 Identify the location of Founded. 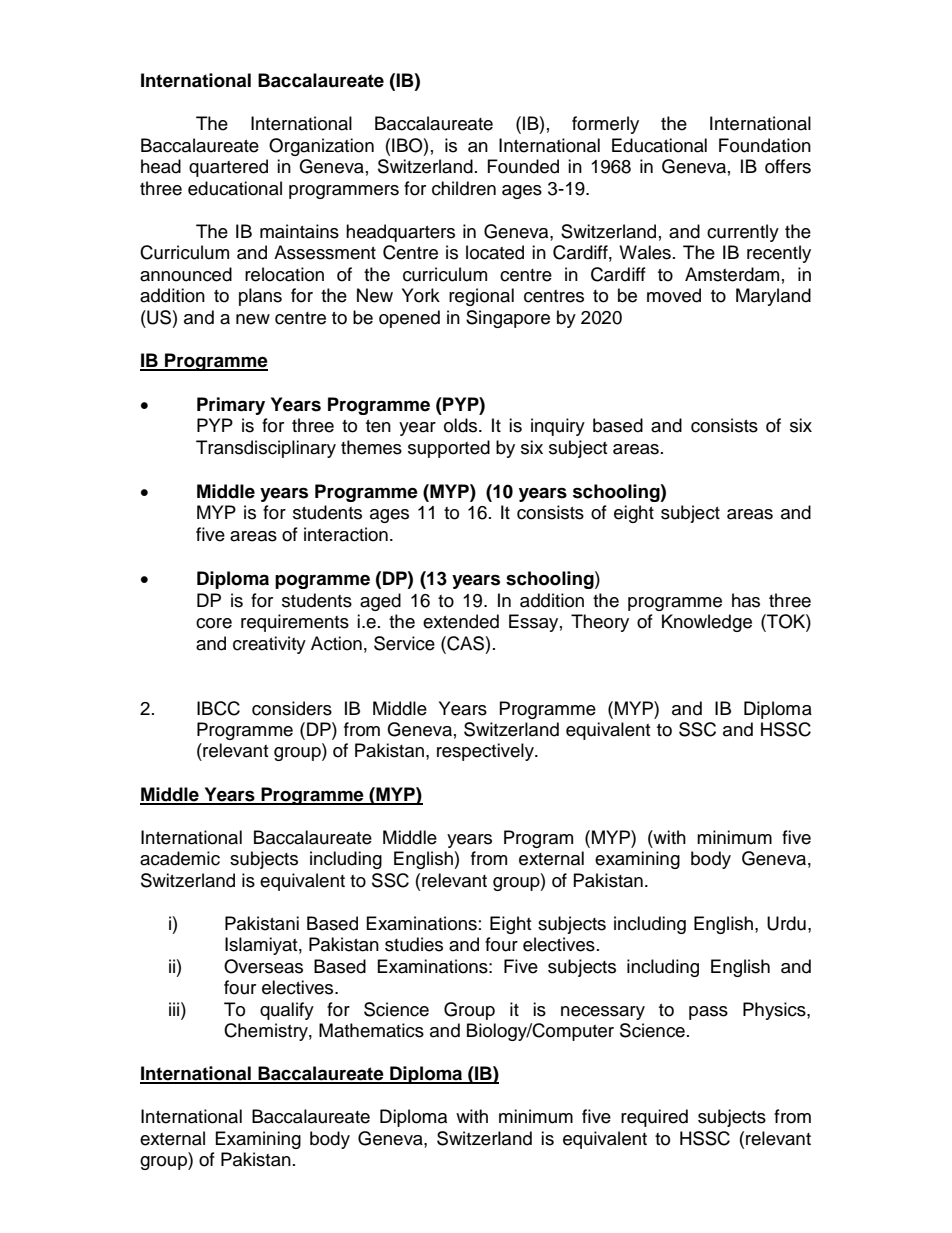
(523, 166).
